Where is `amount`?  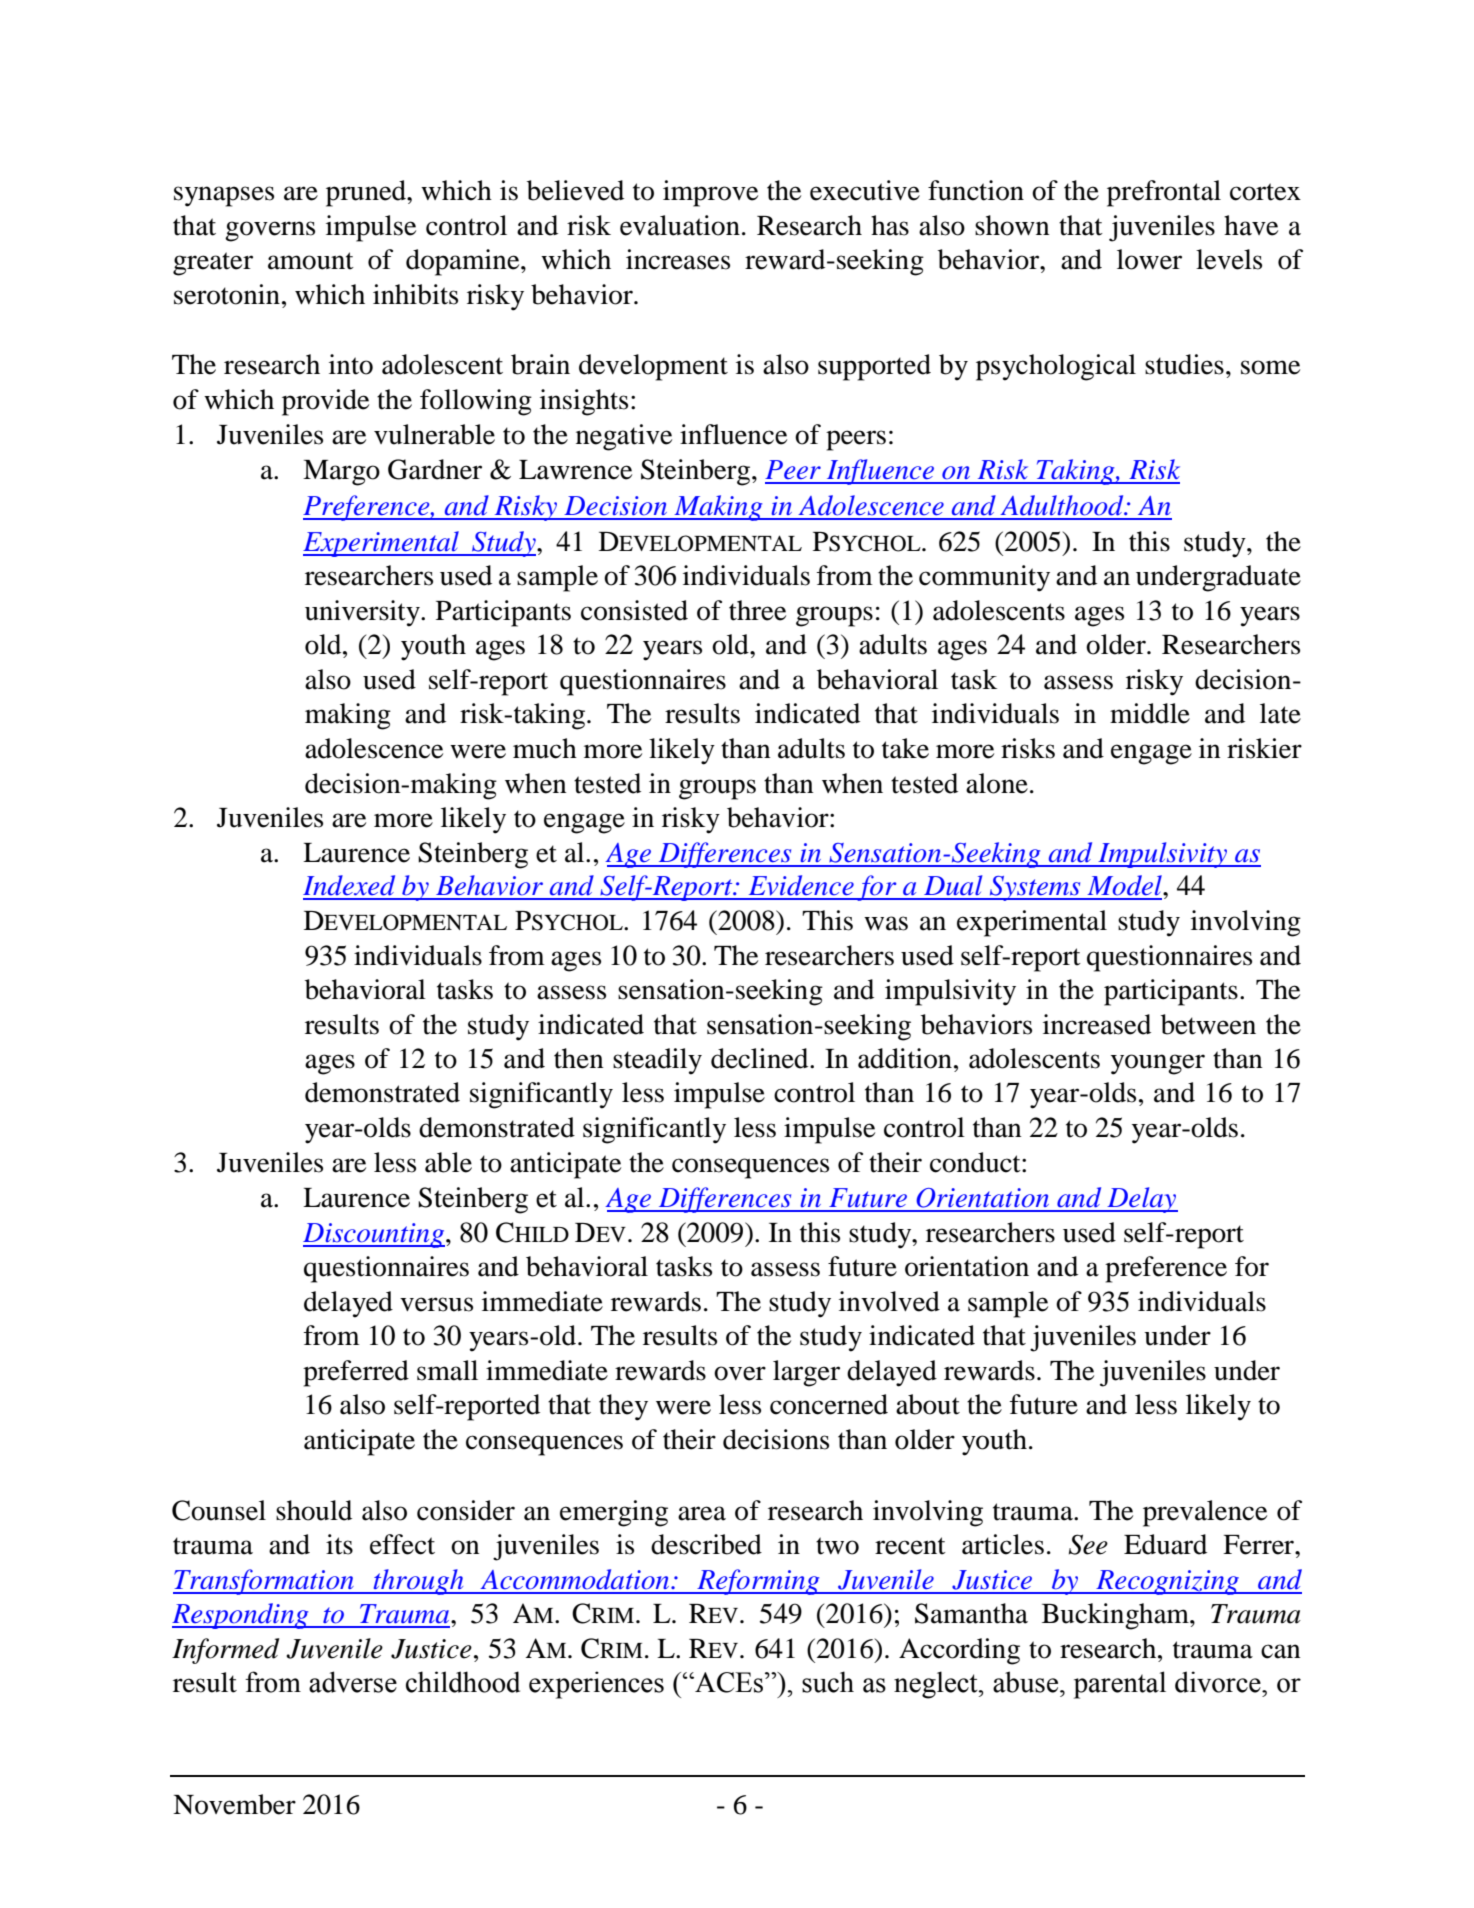
amount is located at coordinates (311, 261).
